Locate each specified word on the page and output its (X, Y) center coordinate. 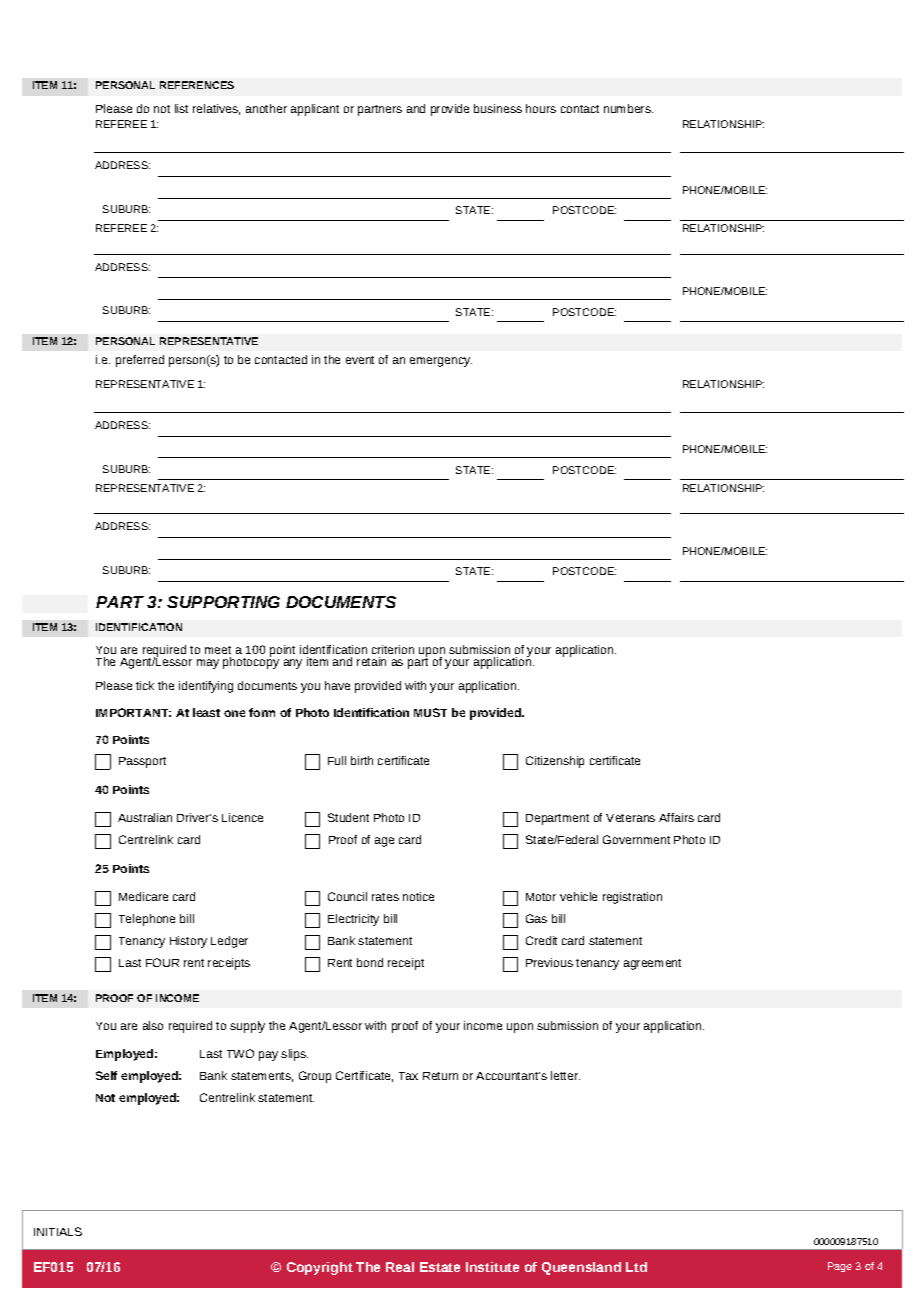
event (360, 360)
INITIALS (58, 1231)
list (181, 108)
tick (145, 685)
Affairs (676, 817)
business (498, 108)
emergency (441, 362)
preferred (140, 361)
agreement (652, 964)
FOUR (162, 962)
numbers (628, 108)
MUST (430, 712)
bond (370, 962)
